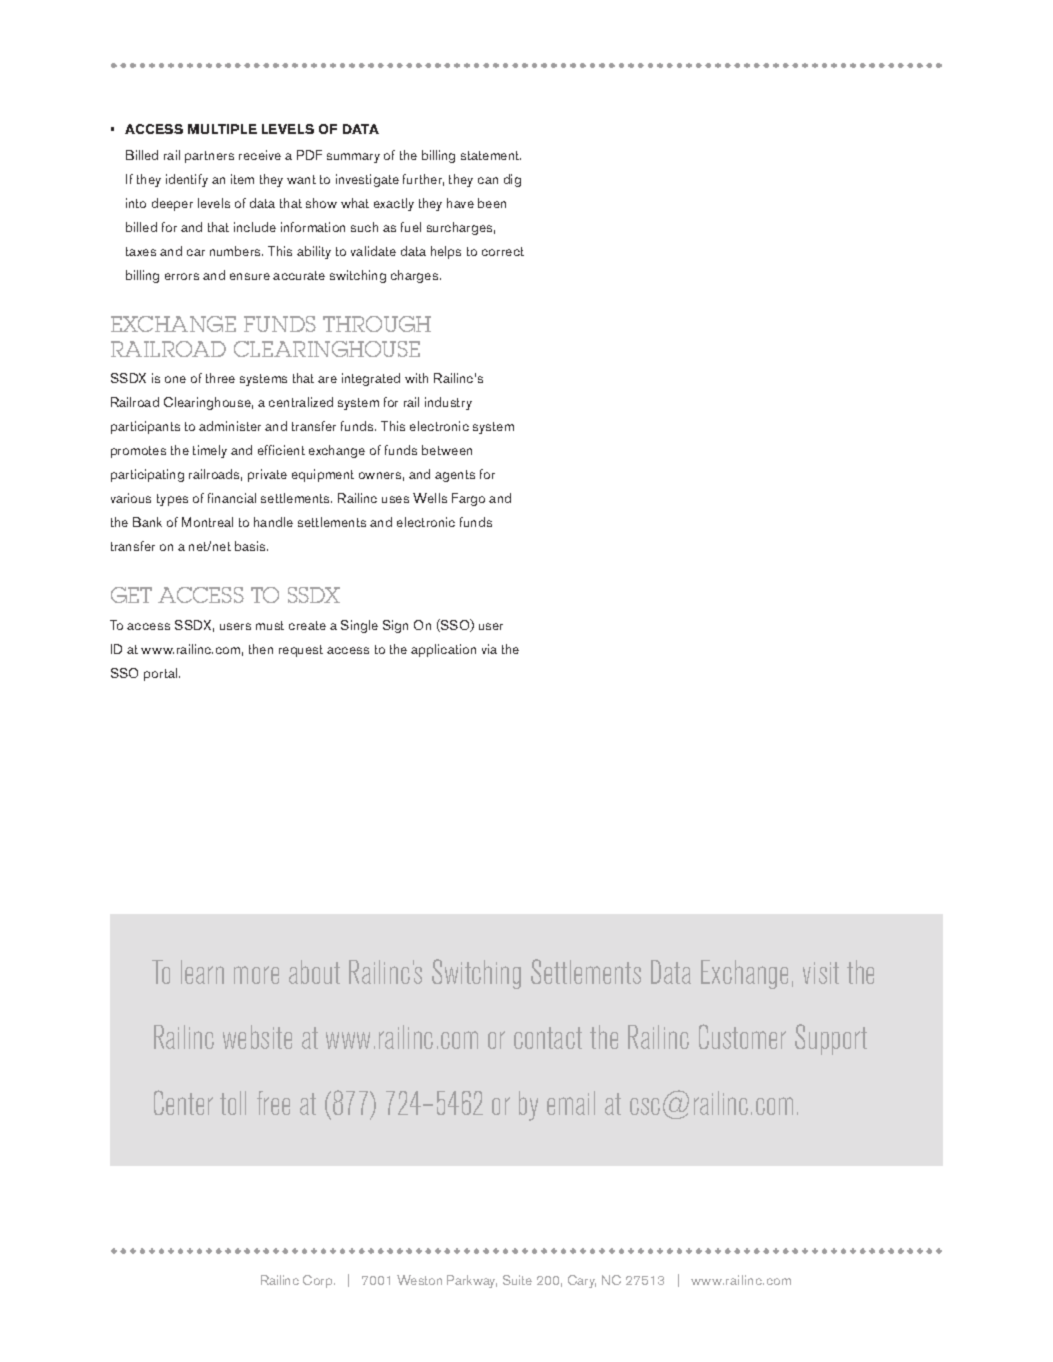 This screenshot has height=1362, width=1053. Describe the element at coordinates (512, 180) in the screenshot. I see `dig` at that location.
